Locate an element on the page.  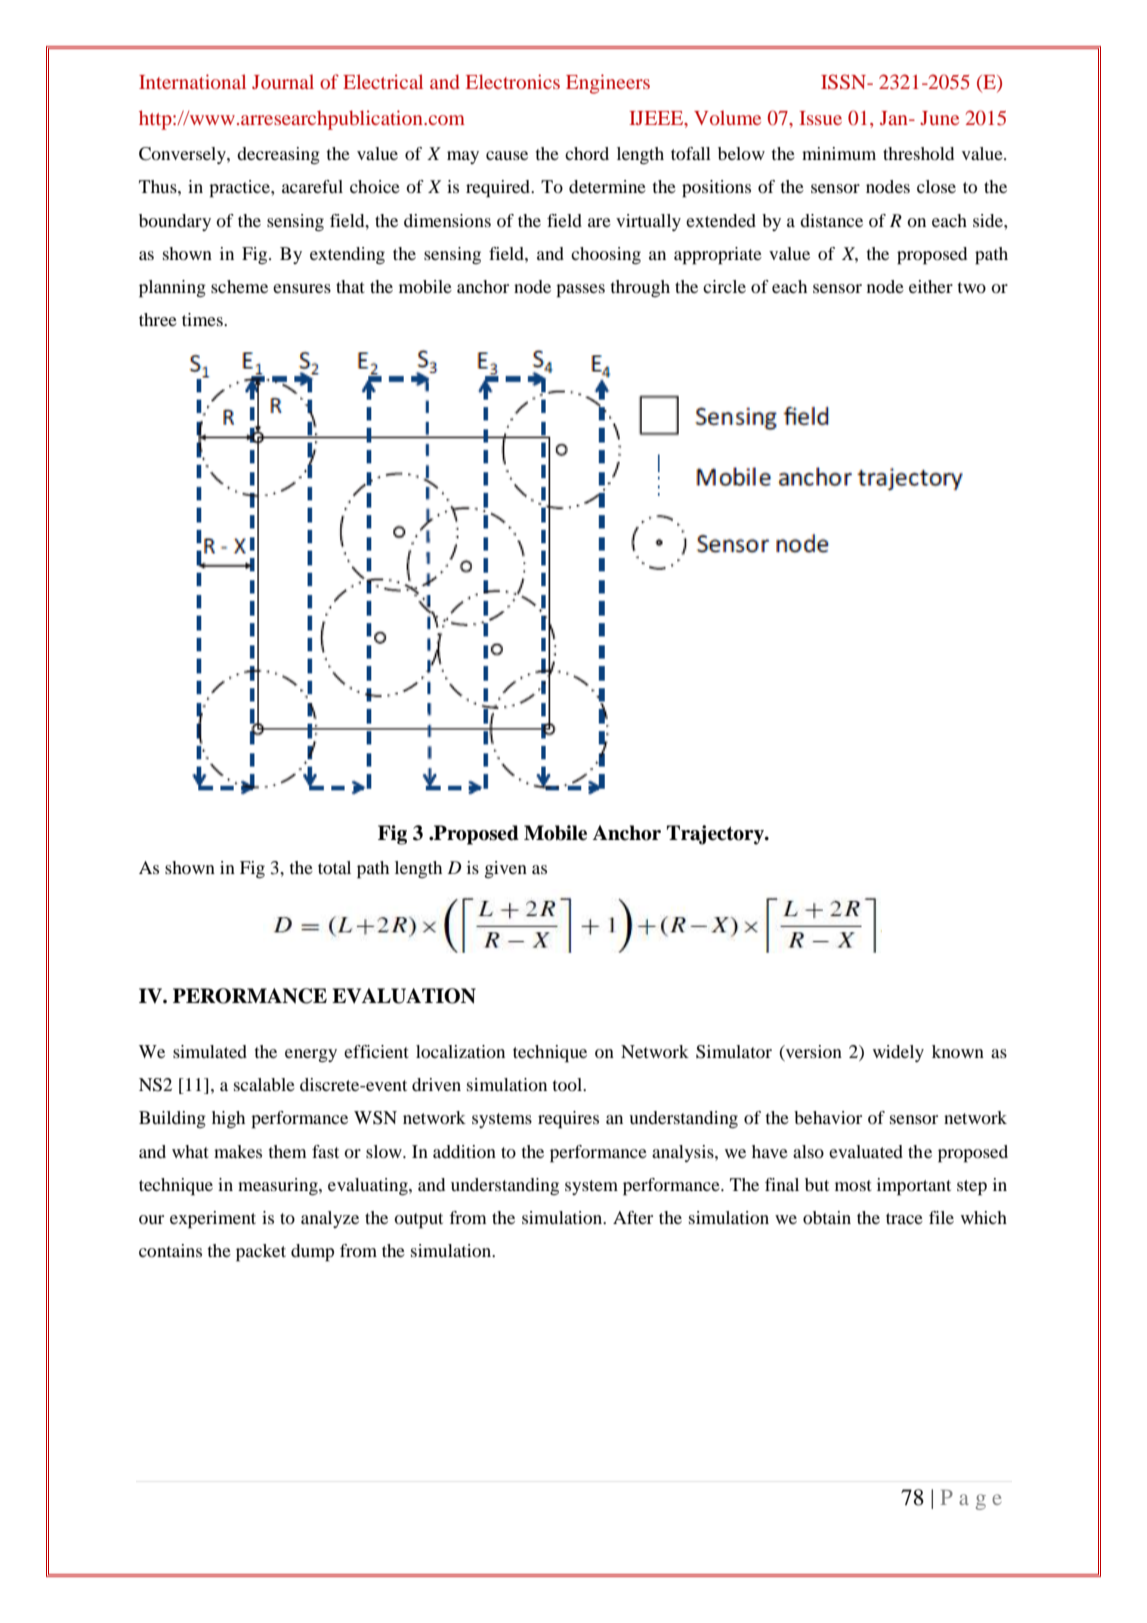
threshold is located at coordinates (918, 153).
